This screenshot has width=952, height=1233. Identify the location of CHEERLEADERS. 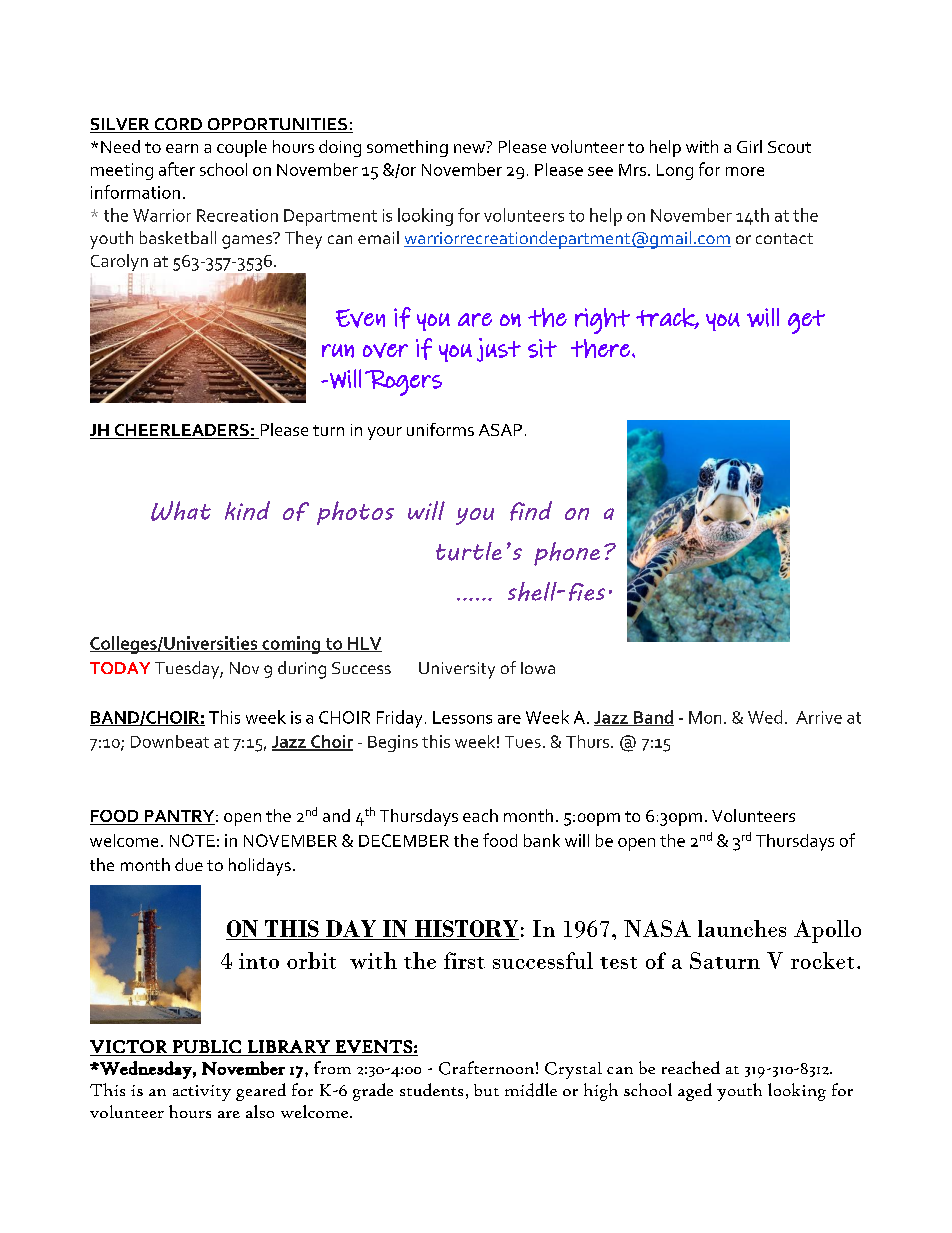
(181, 431).
